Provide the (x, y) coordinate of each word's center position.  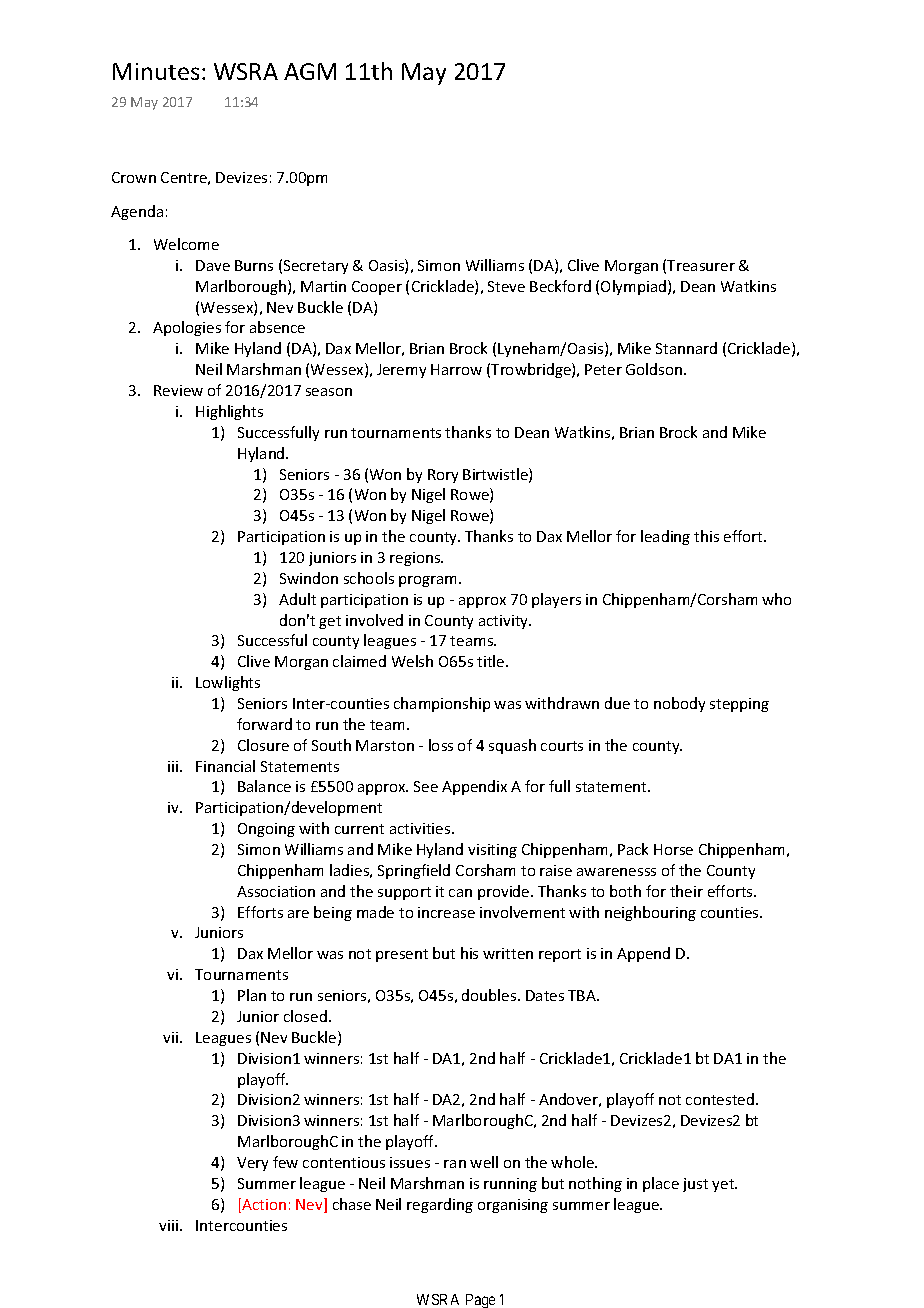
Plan (252, 995)
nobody (679, 704)
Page (480, 1301)
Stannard (686, 348)
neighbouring (650, 913)
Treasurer (701, 265)
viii (170, 1225)
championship (442, 704)
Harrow (456, 369)
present (402, 955)
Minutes (156, 71)
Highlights (229, 412)
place (661, 1184)
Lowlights (228, 683)
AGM (310, 71)
